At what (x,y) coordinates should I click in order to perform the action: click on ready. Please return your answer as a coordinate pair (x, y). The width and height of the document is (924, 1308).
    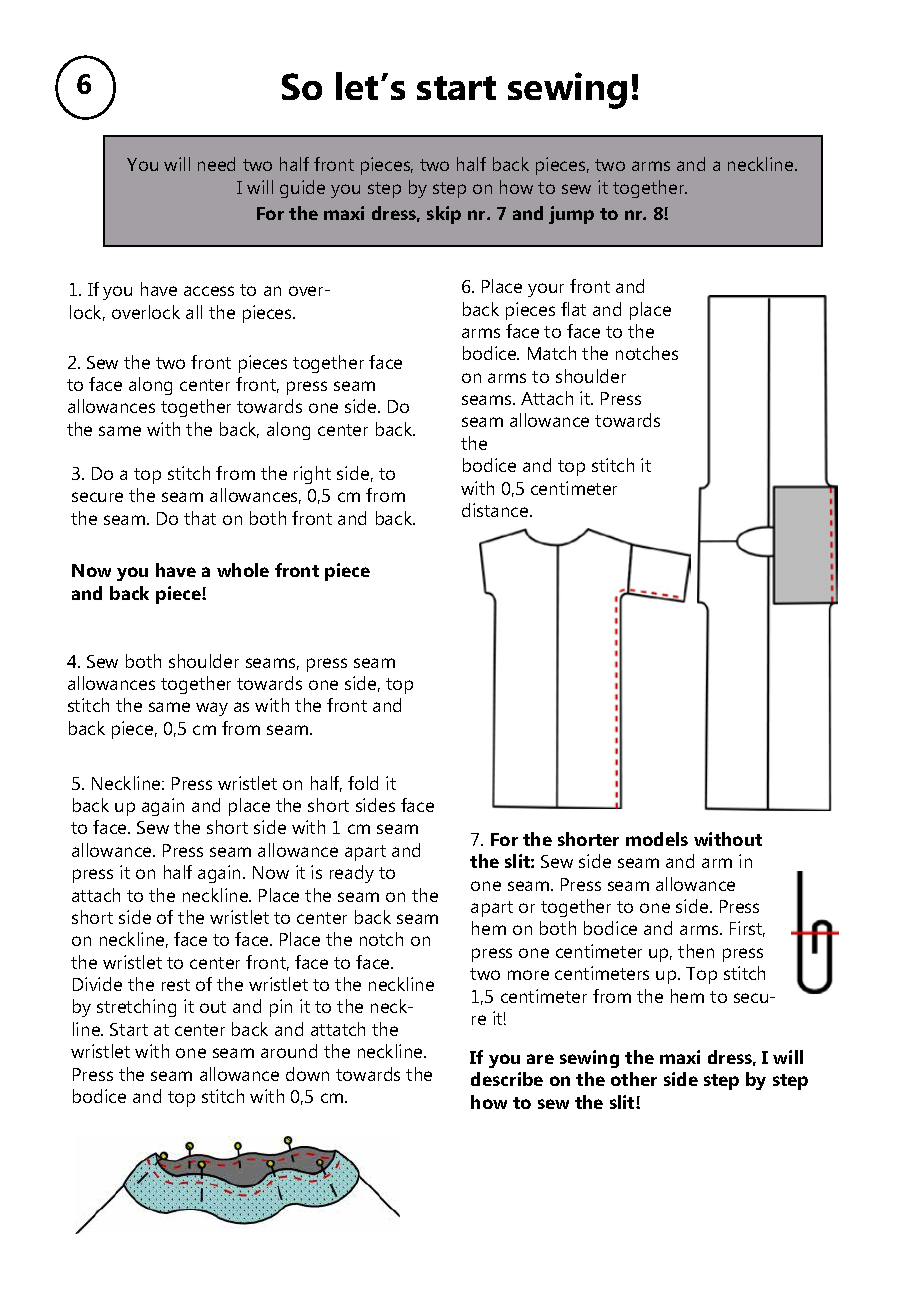
    Looking at the image, I should click on (352, 874).
